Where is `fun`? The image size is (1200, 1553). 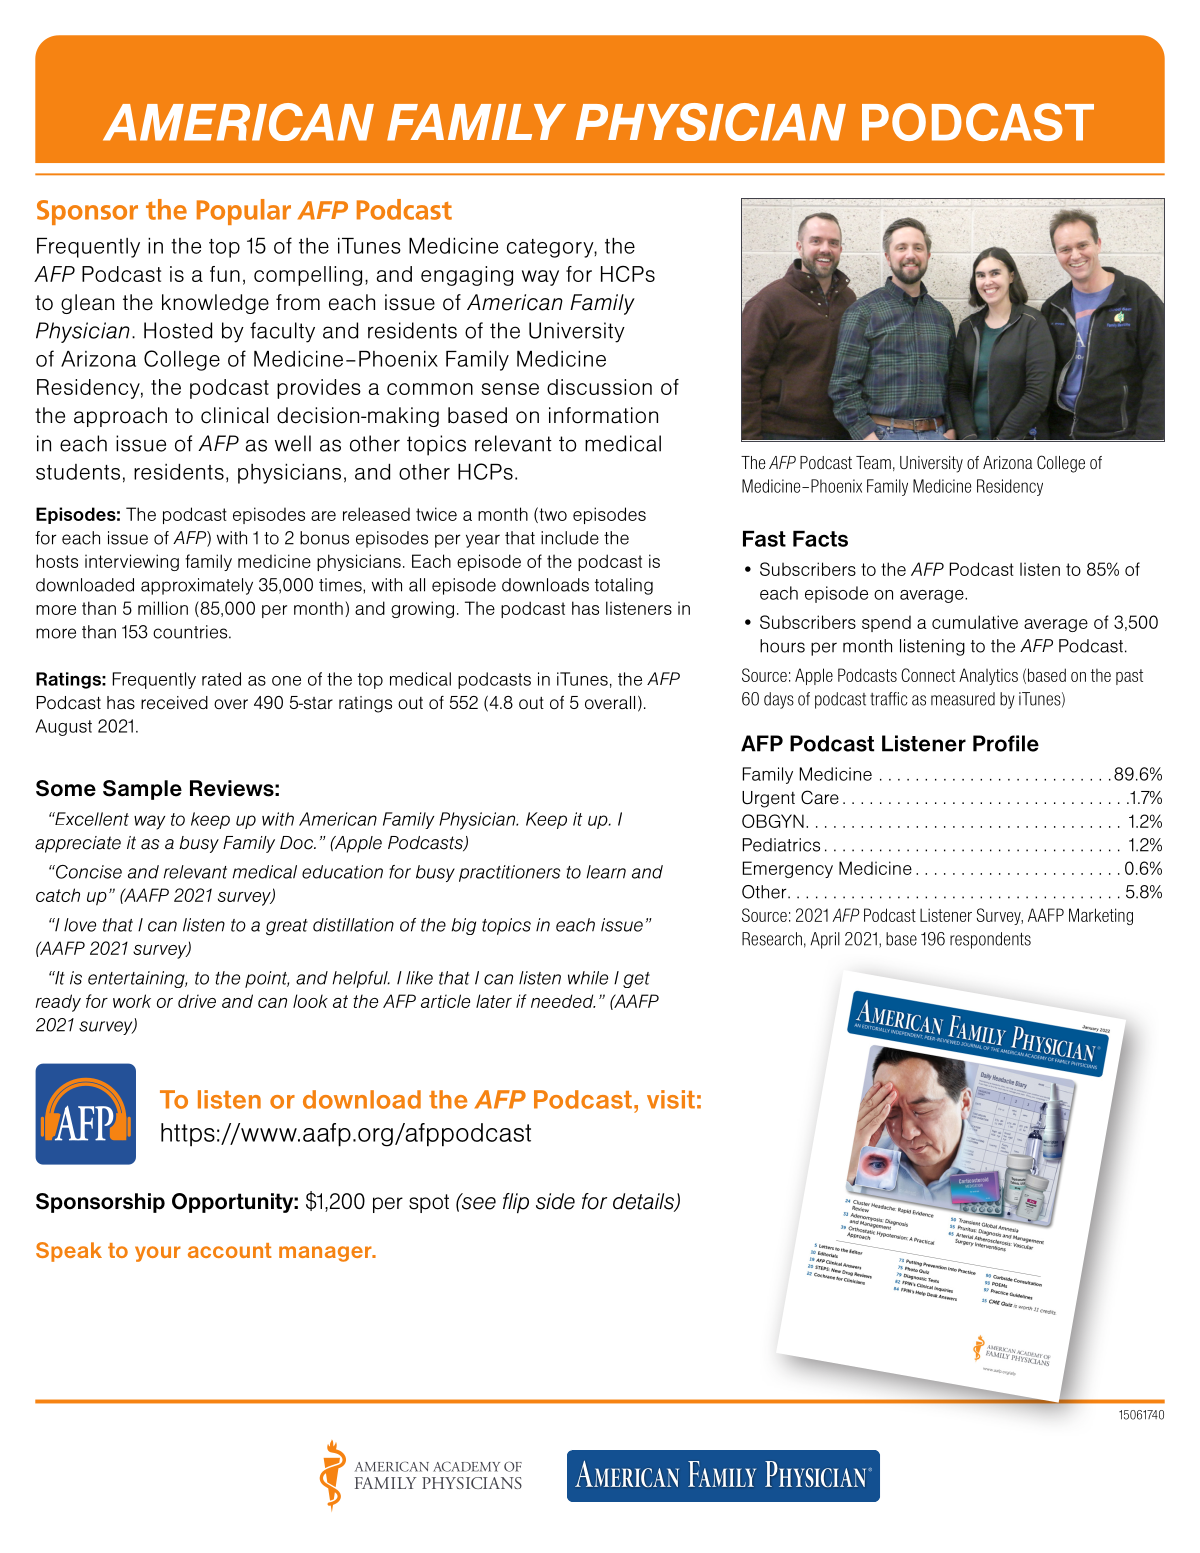 fun is located at coordinates (225, 274).
